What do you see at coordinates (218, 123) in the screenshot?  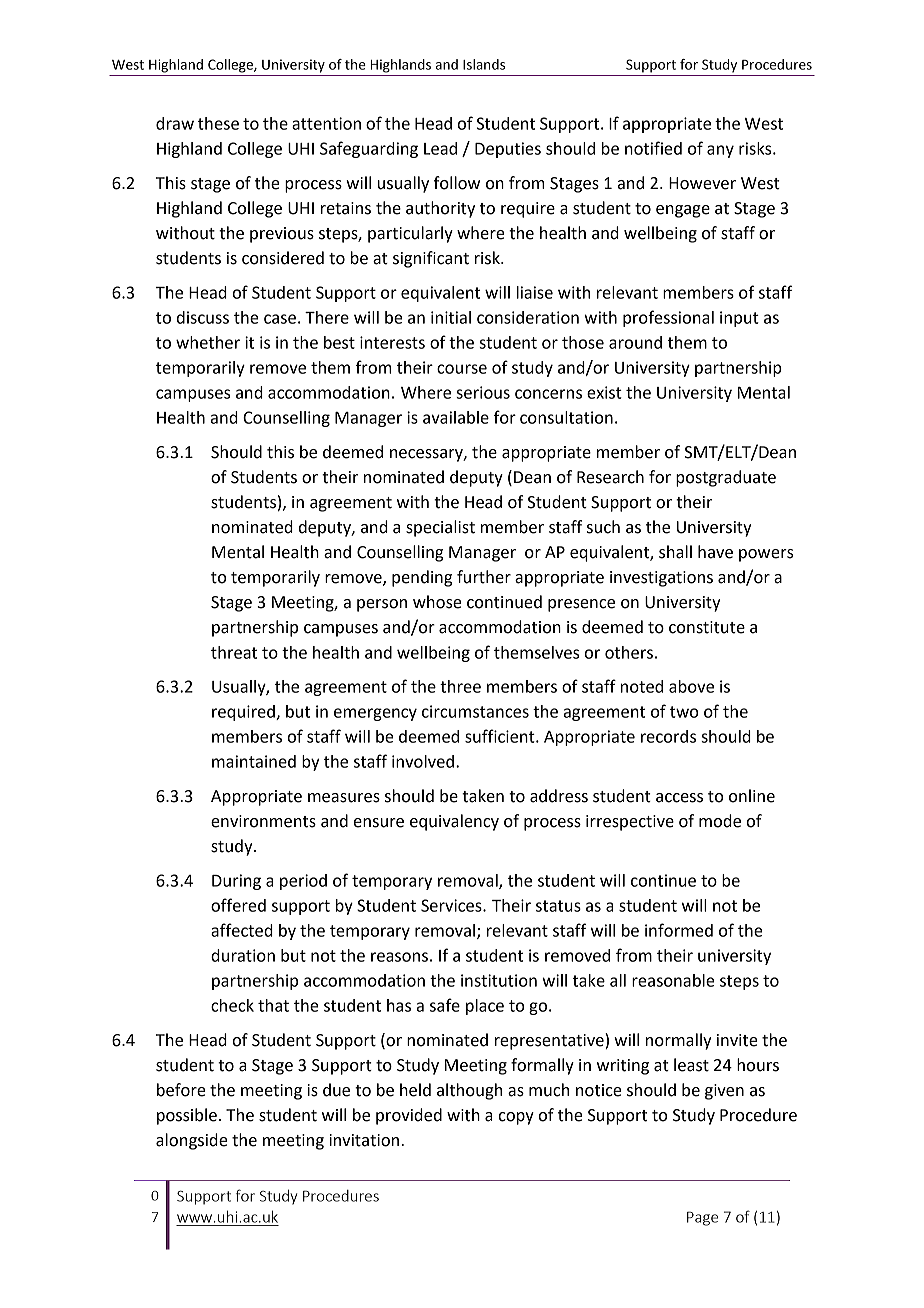 I see `these` at bounding box center [218, 123].
